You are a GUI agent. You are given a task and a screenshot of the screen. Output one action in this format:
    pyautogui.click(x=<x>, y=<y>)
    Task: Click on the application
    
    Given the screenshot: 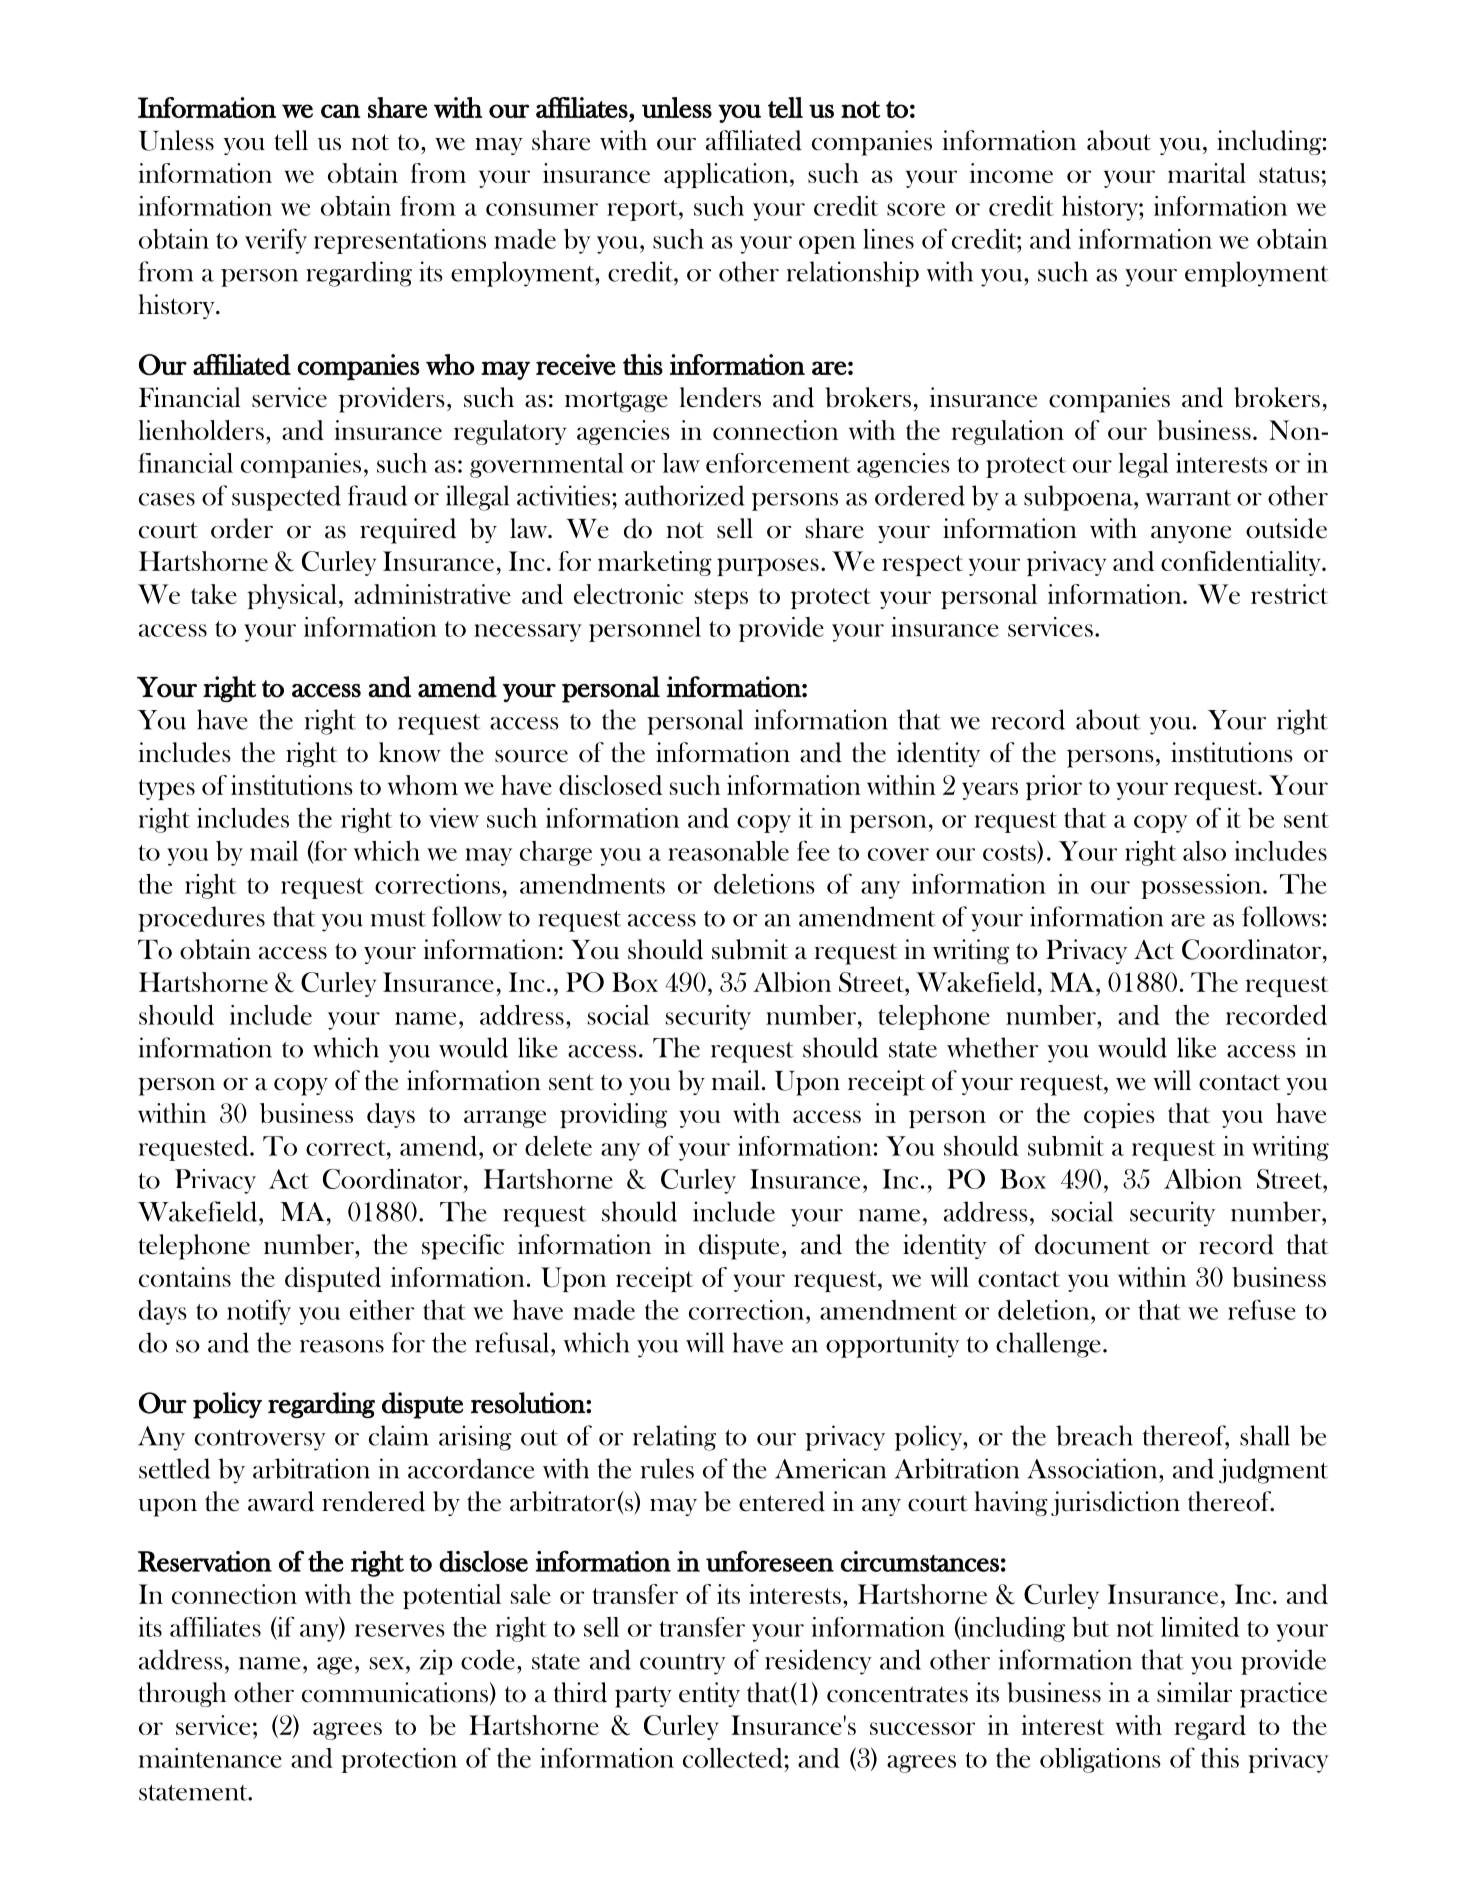 What is the action you would take?
    pyautogui.click(x=727, y=175)
